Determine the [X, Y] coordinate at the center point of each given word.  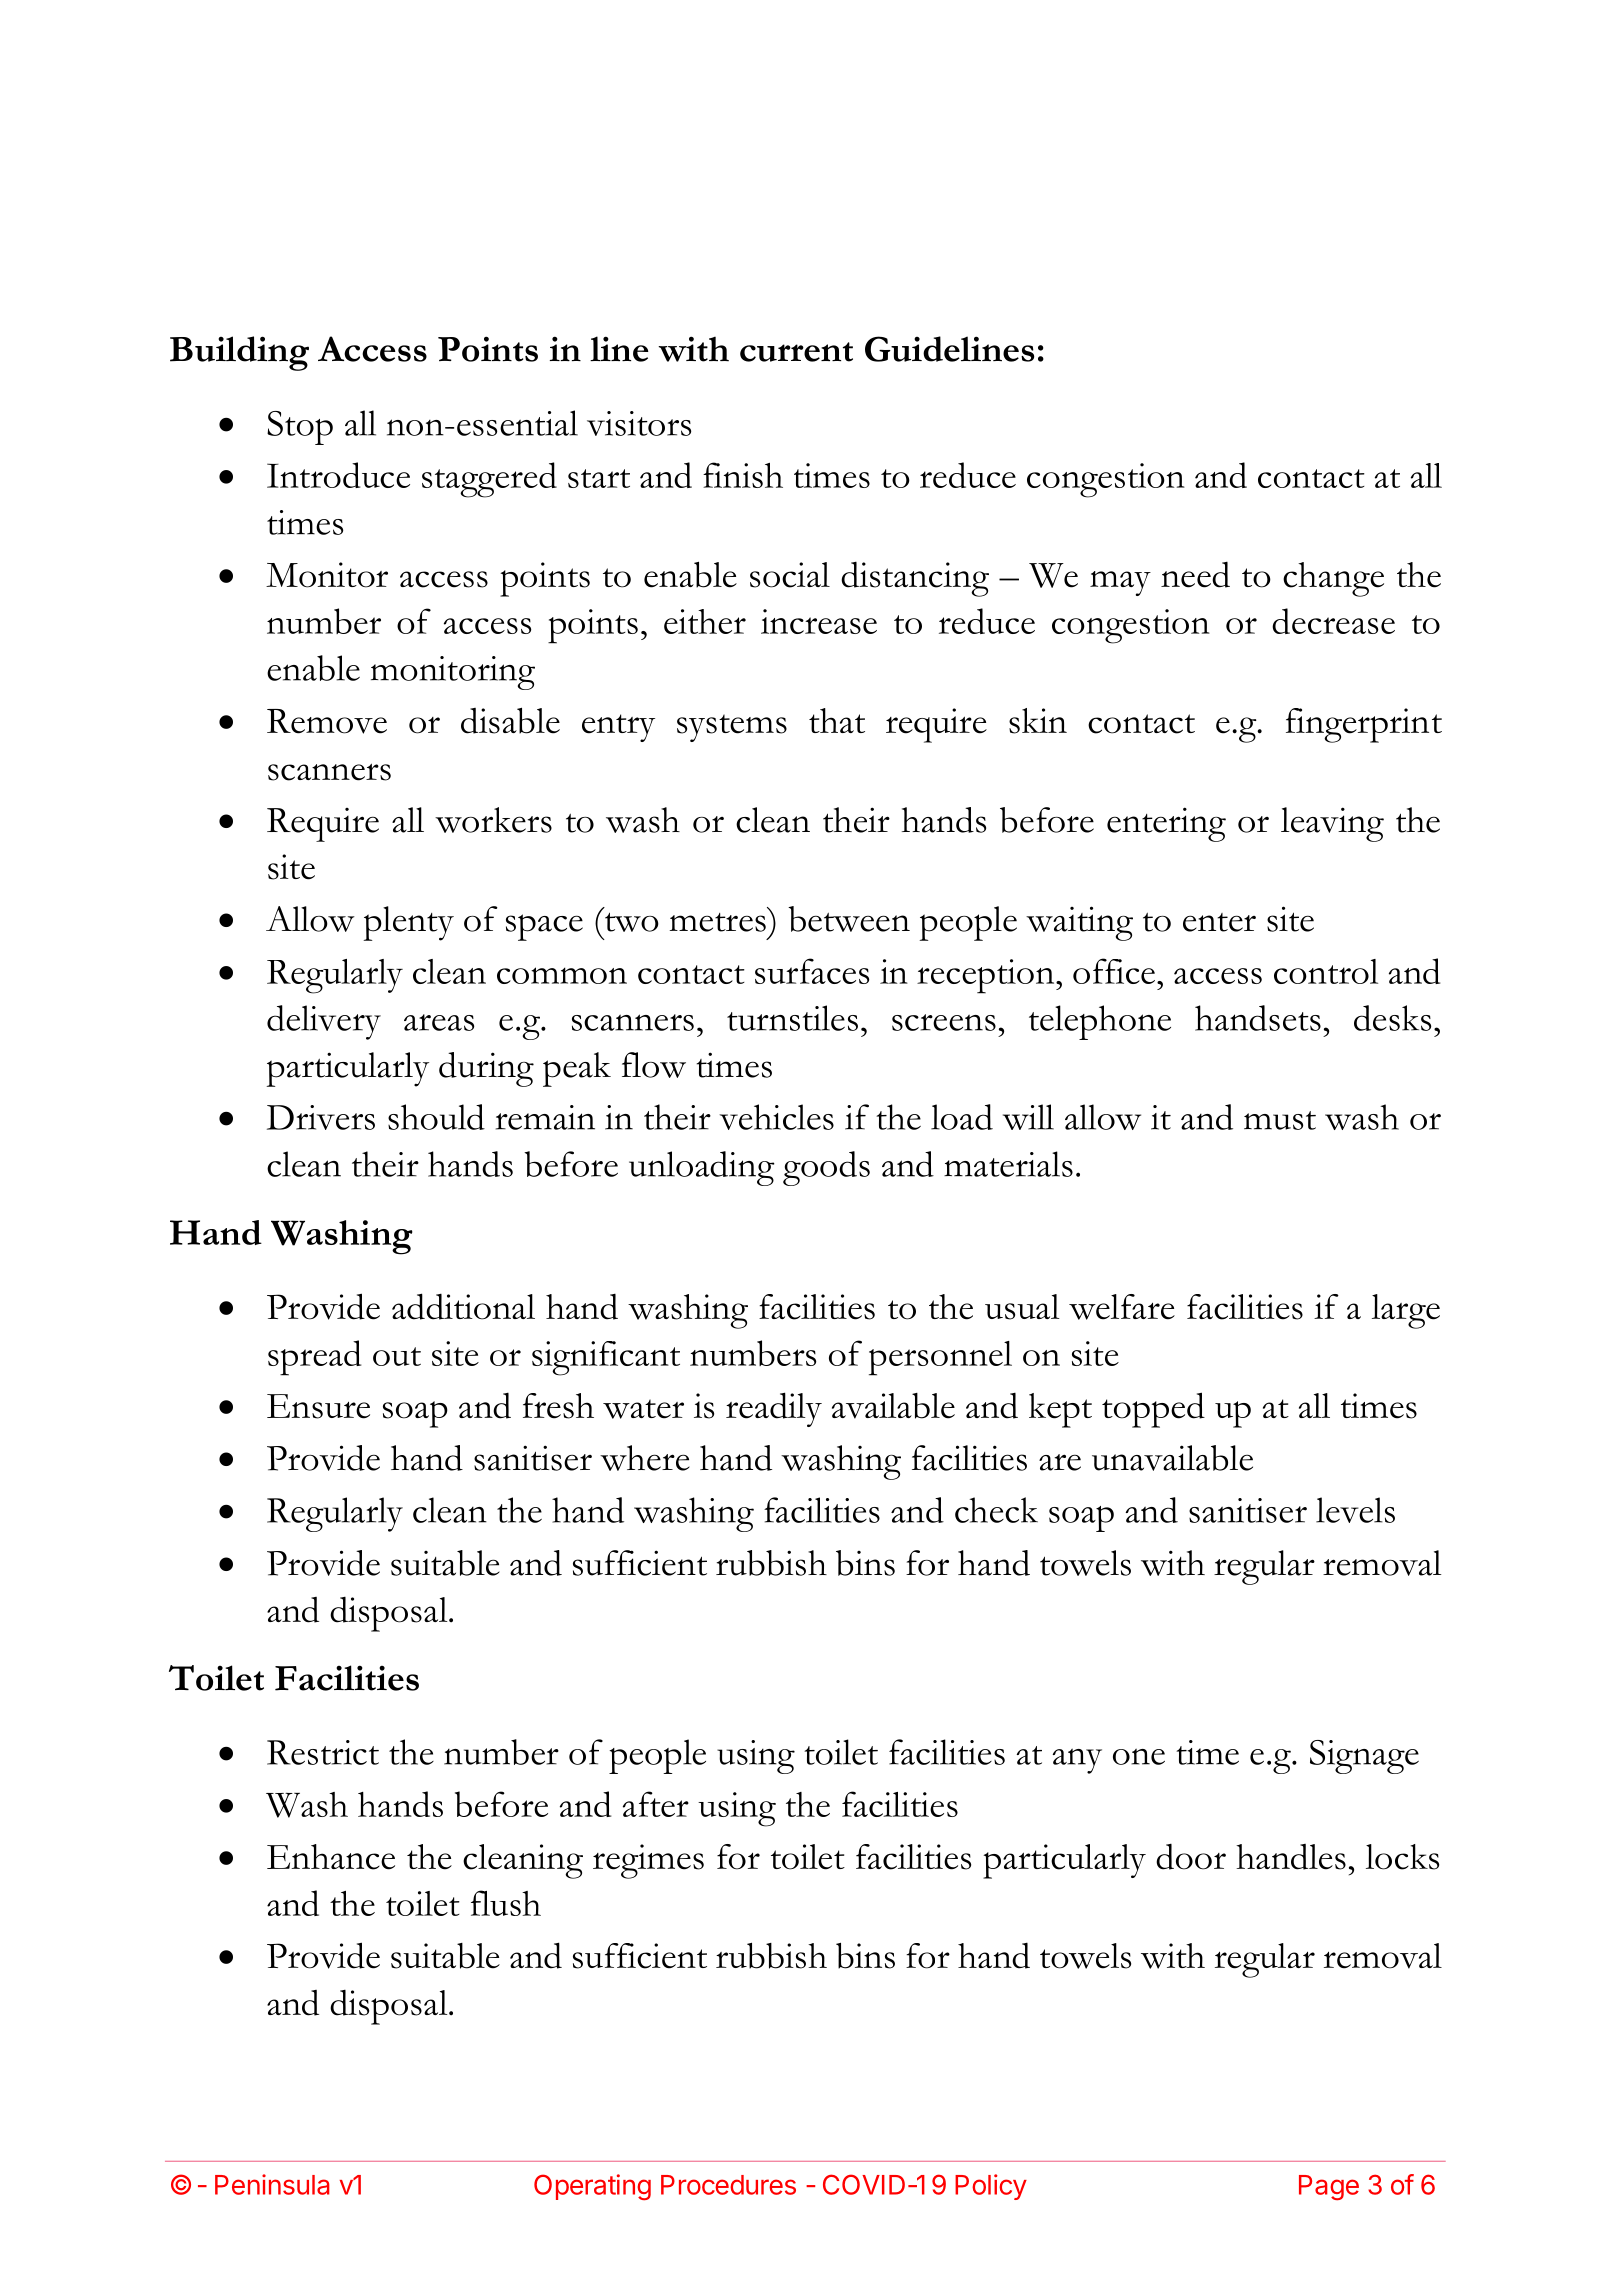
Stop [300, 428]
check [996, 1510]
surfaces [812, 971]
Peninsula [272, 2184]
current [796, 352]
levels [1355, 1510]
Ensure [318, 1406]
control [1326, 971]
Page [1329, 2187]
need [1195, 575]
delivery [324, 1022]
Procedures [728, 2185]
